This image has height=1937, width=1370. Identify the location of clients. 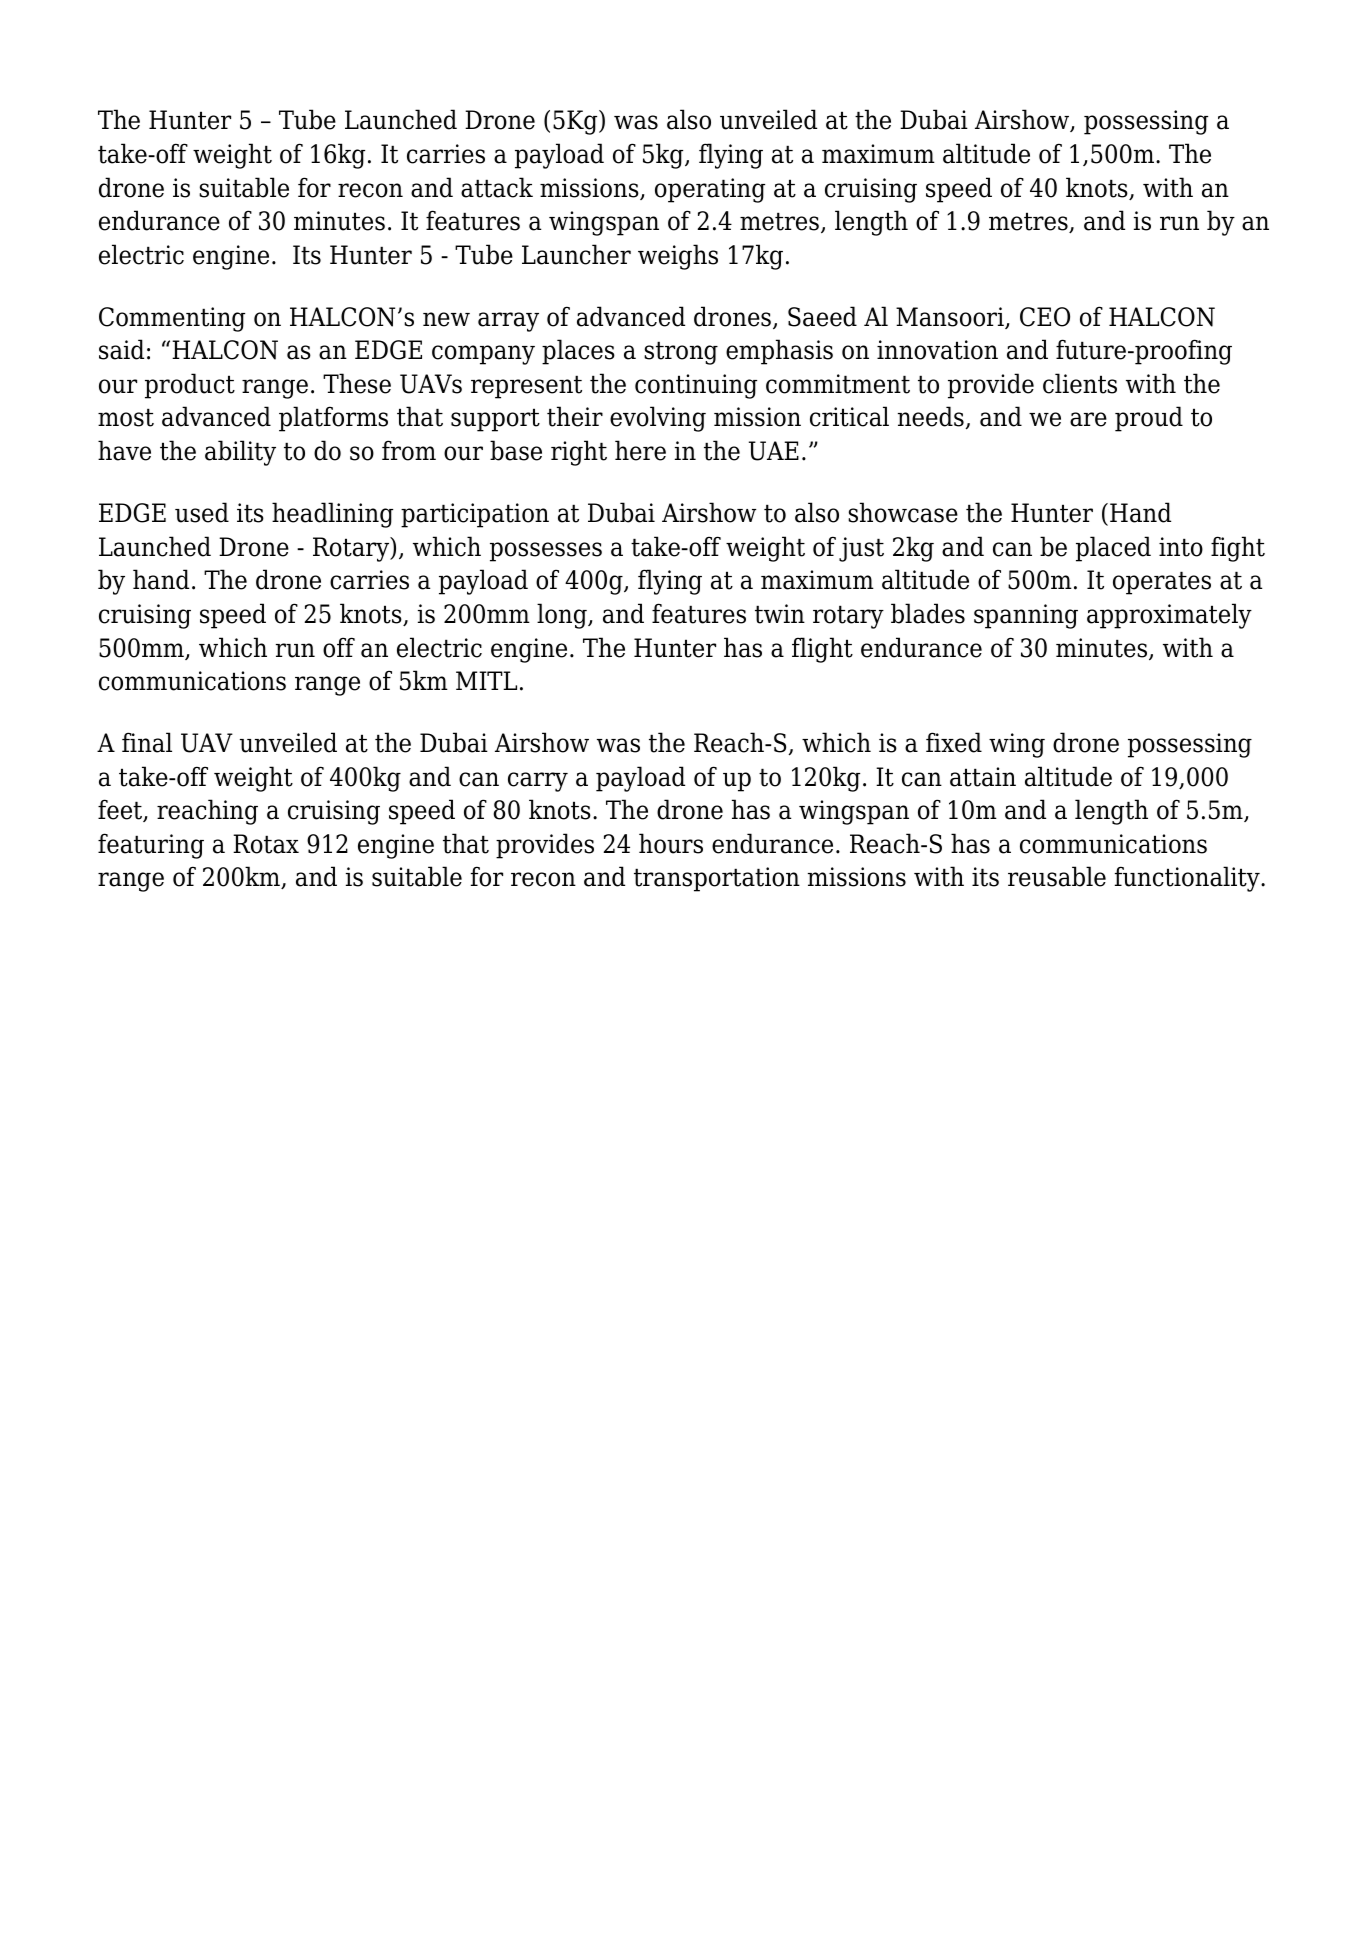
(1080, 383).
